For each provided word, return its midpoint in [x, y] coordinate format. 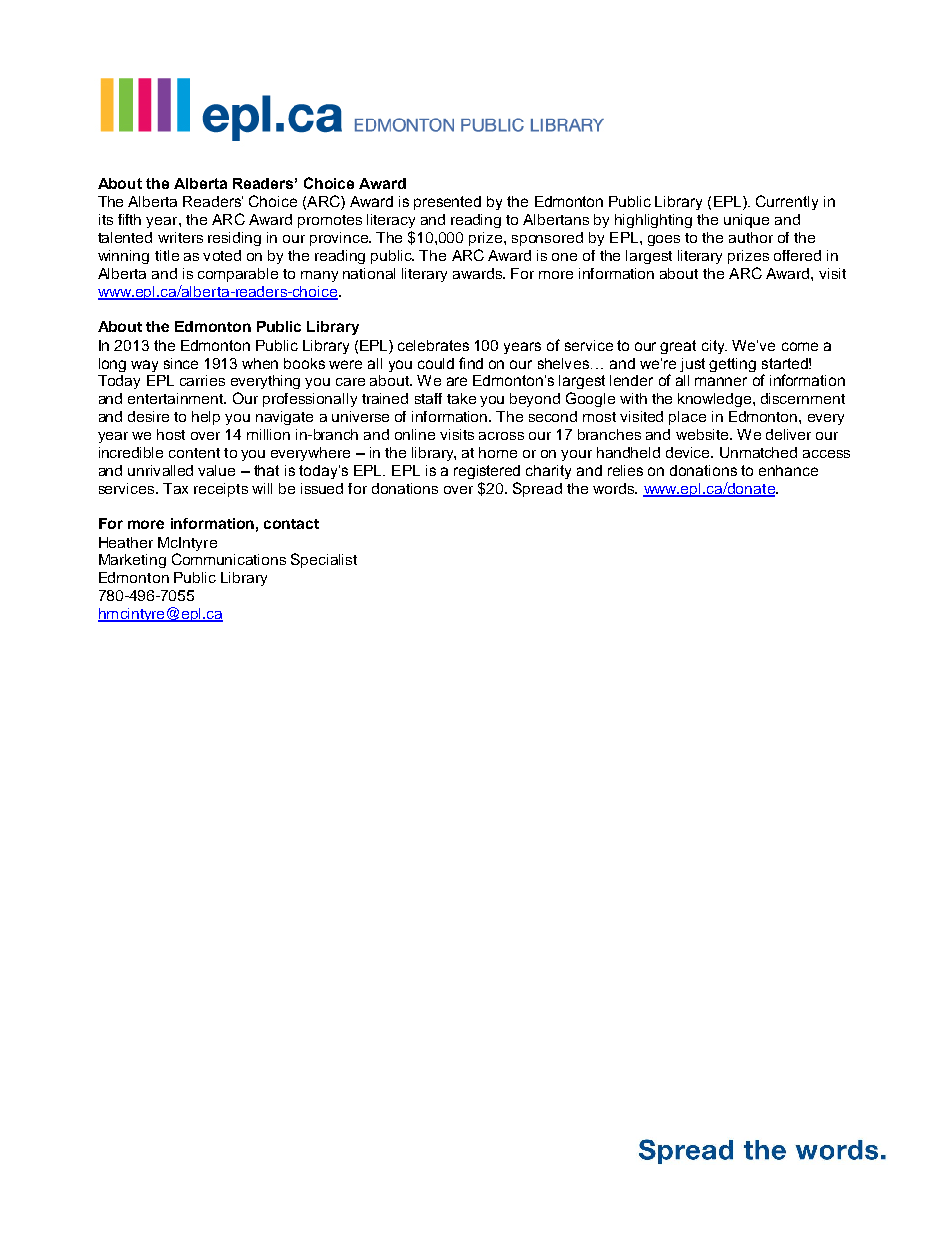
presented [447, 203]
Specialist [324, 560]
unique [746, 221]
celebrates [433, 345]
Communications [229, 559]
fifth [129, 219]
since [181, 363]
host [171, 434]
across [501, 436]
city [714, 347]
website [703, 434]
